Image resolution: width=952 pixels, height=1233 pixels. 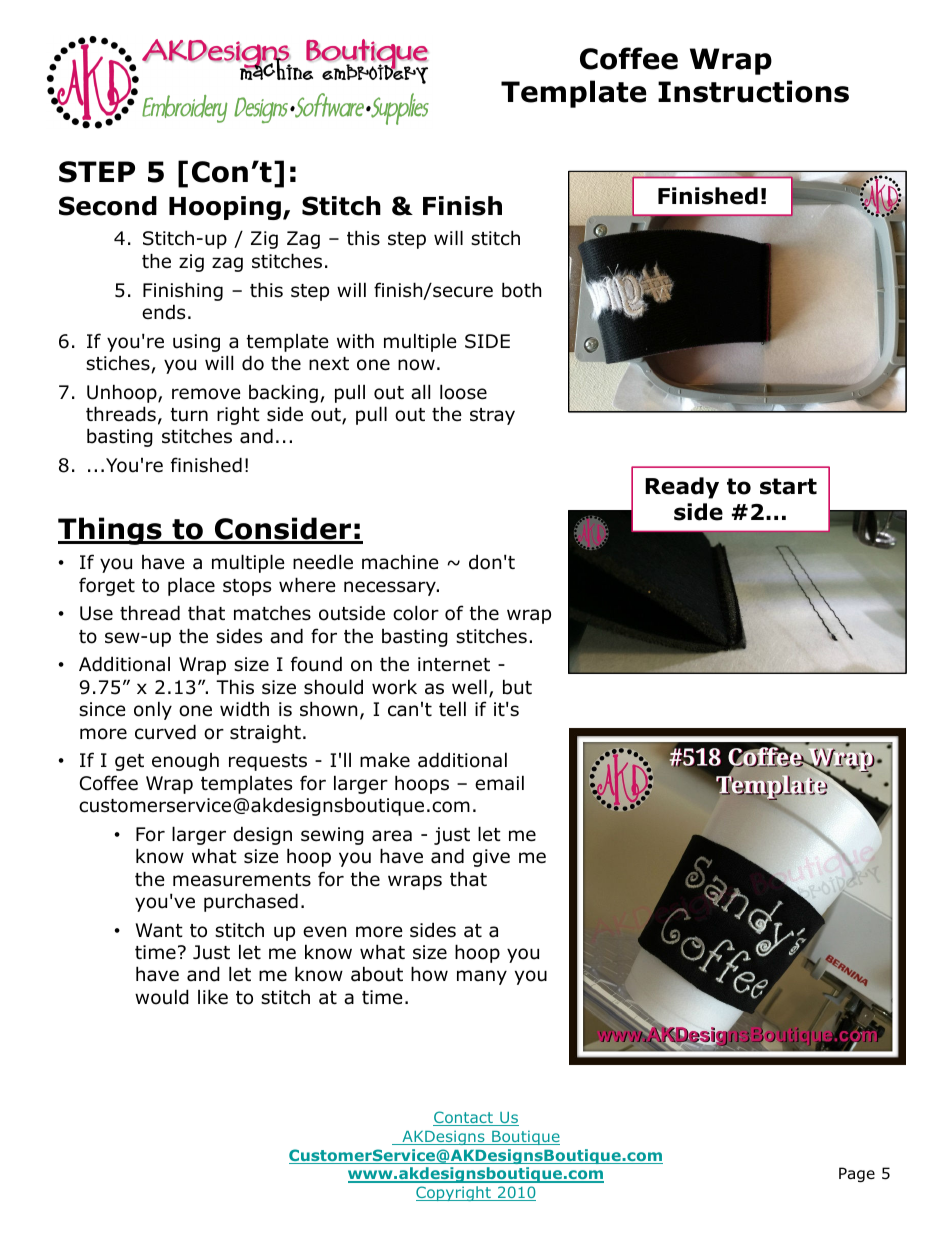 I want to click on stray, so click(x=492, y=416).
